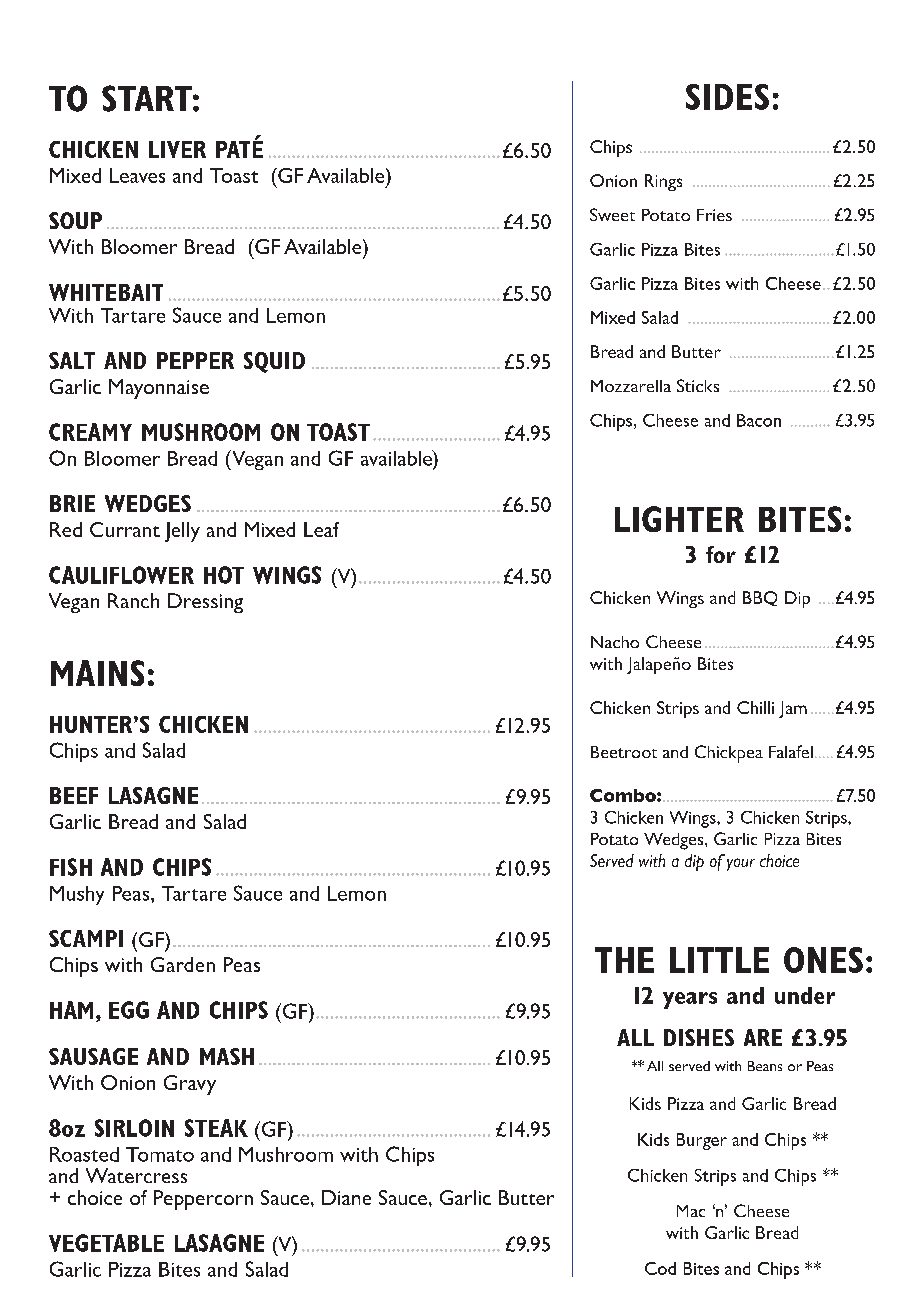 This screenshot has height=1308, width=924. Describe the element at coordinates (177, 149) in the screenshot. I see `LIVER` at that location.
